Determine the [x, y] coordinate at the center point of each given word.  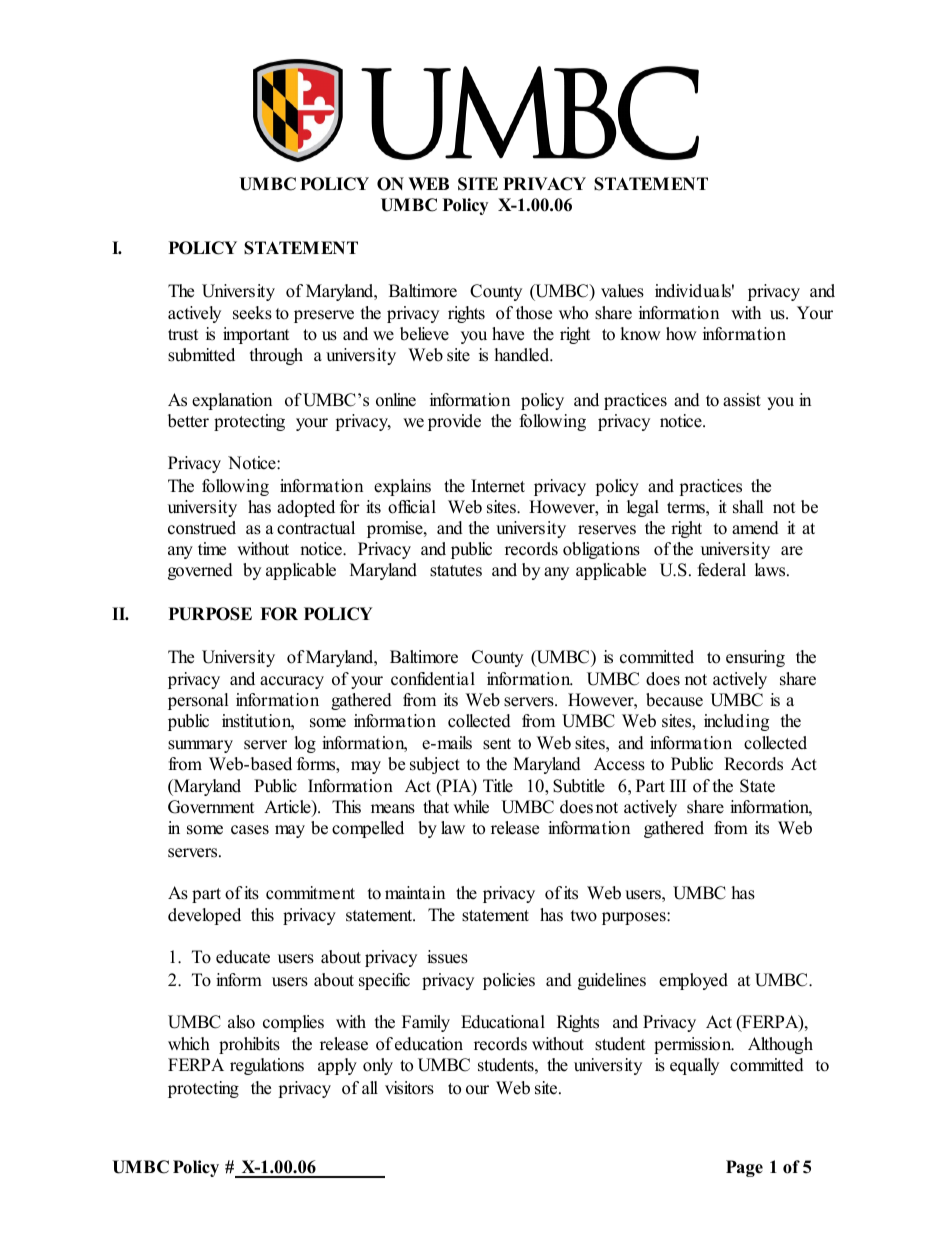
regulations [267, 1066]
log [305, 744]
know [640, 334]
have [508, 334]
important [256, 335]
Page [744, 1168]
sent [497, 744]
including [736, 722]
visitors [409, 1088]
